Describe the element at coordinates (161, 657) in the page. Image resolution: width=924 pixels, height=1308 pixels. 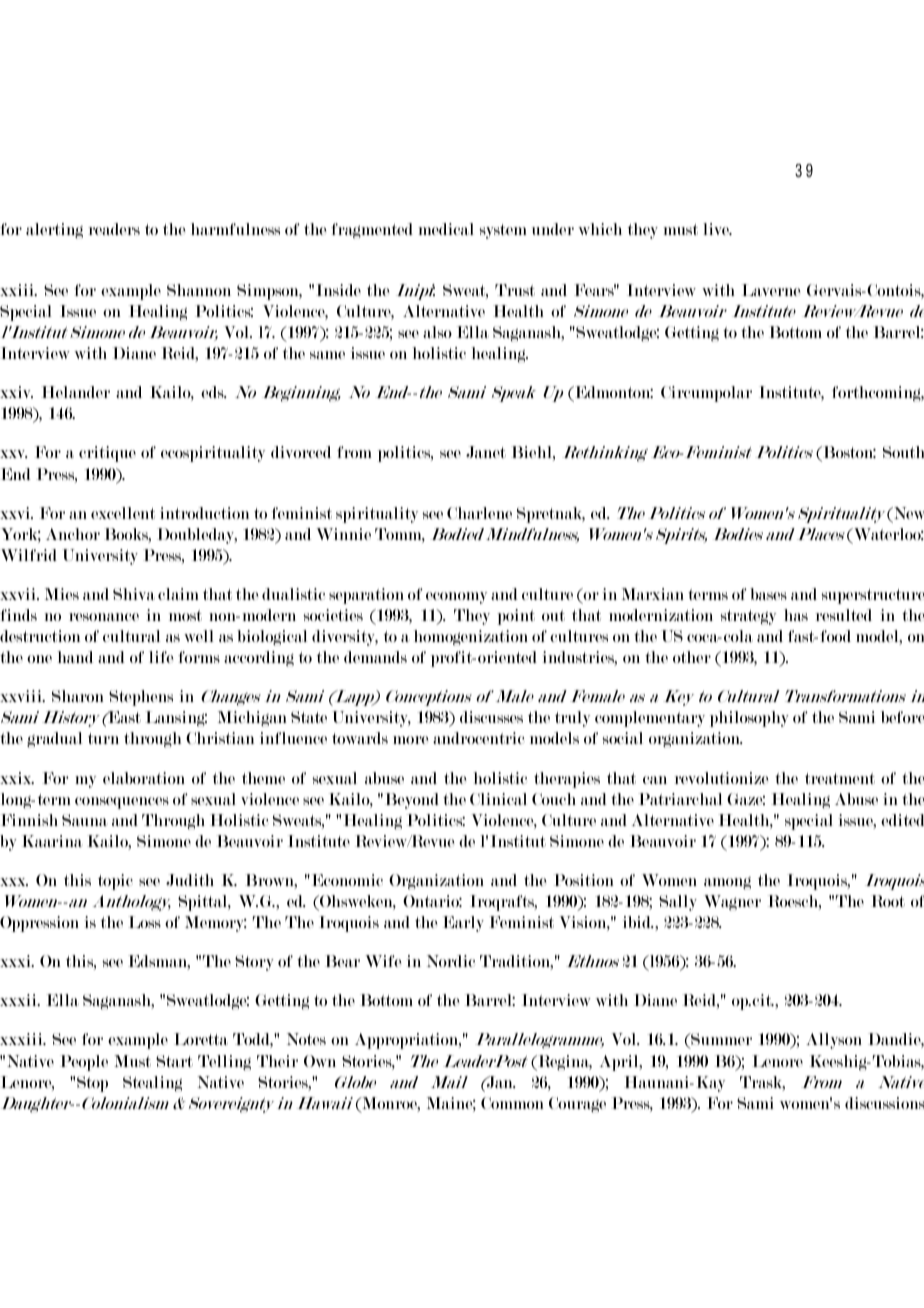
I see `life` at that location.
